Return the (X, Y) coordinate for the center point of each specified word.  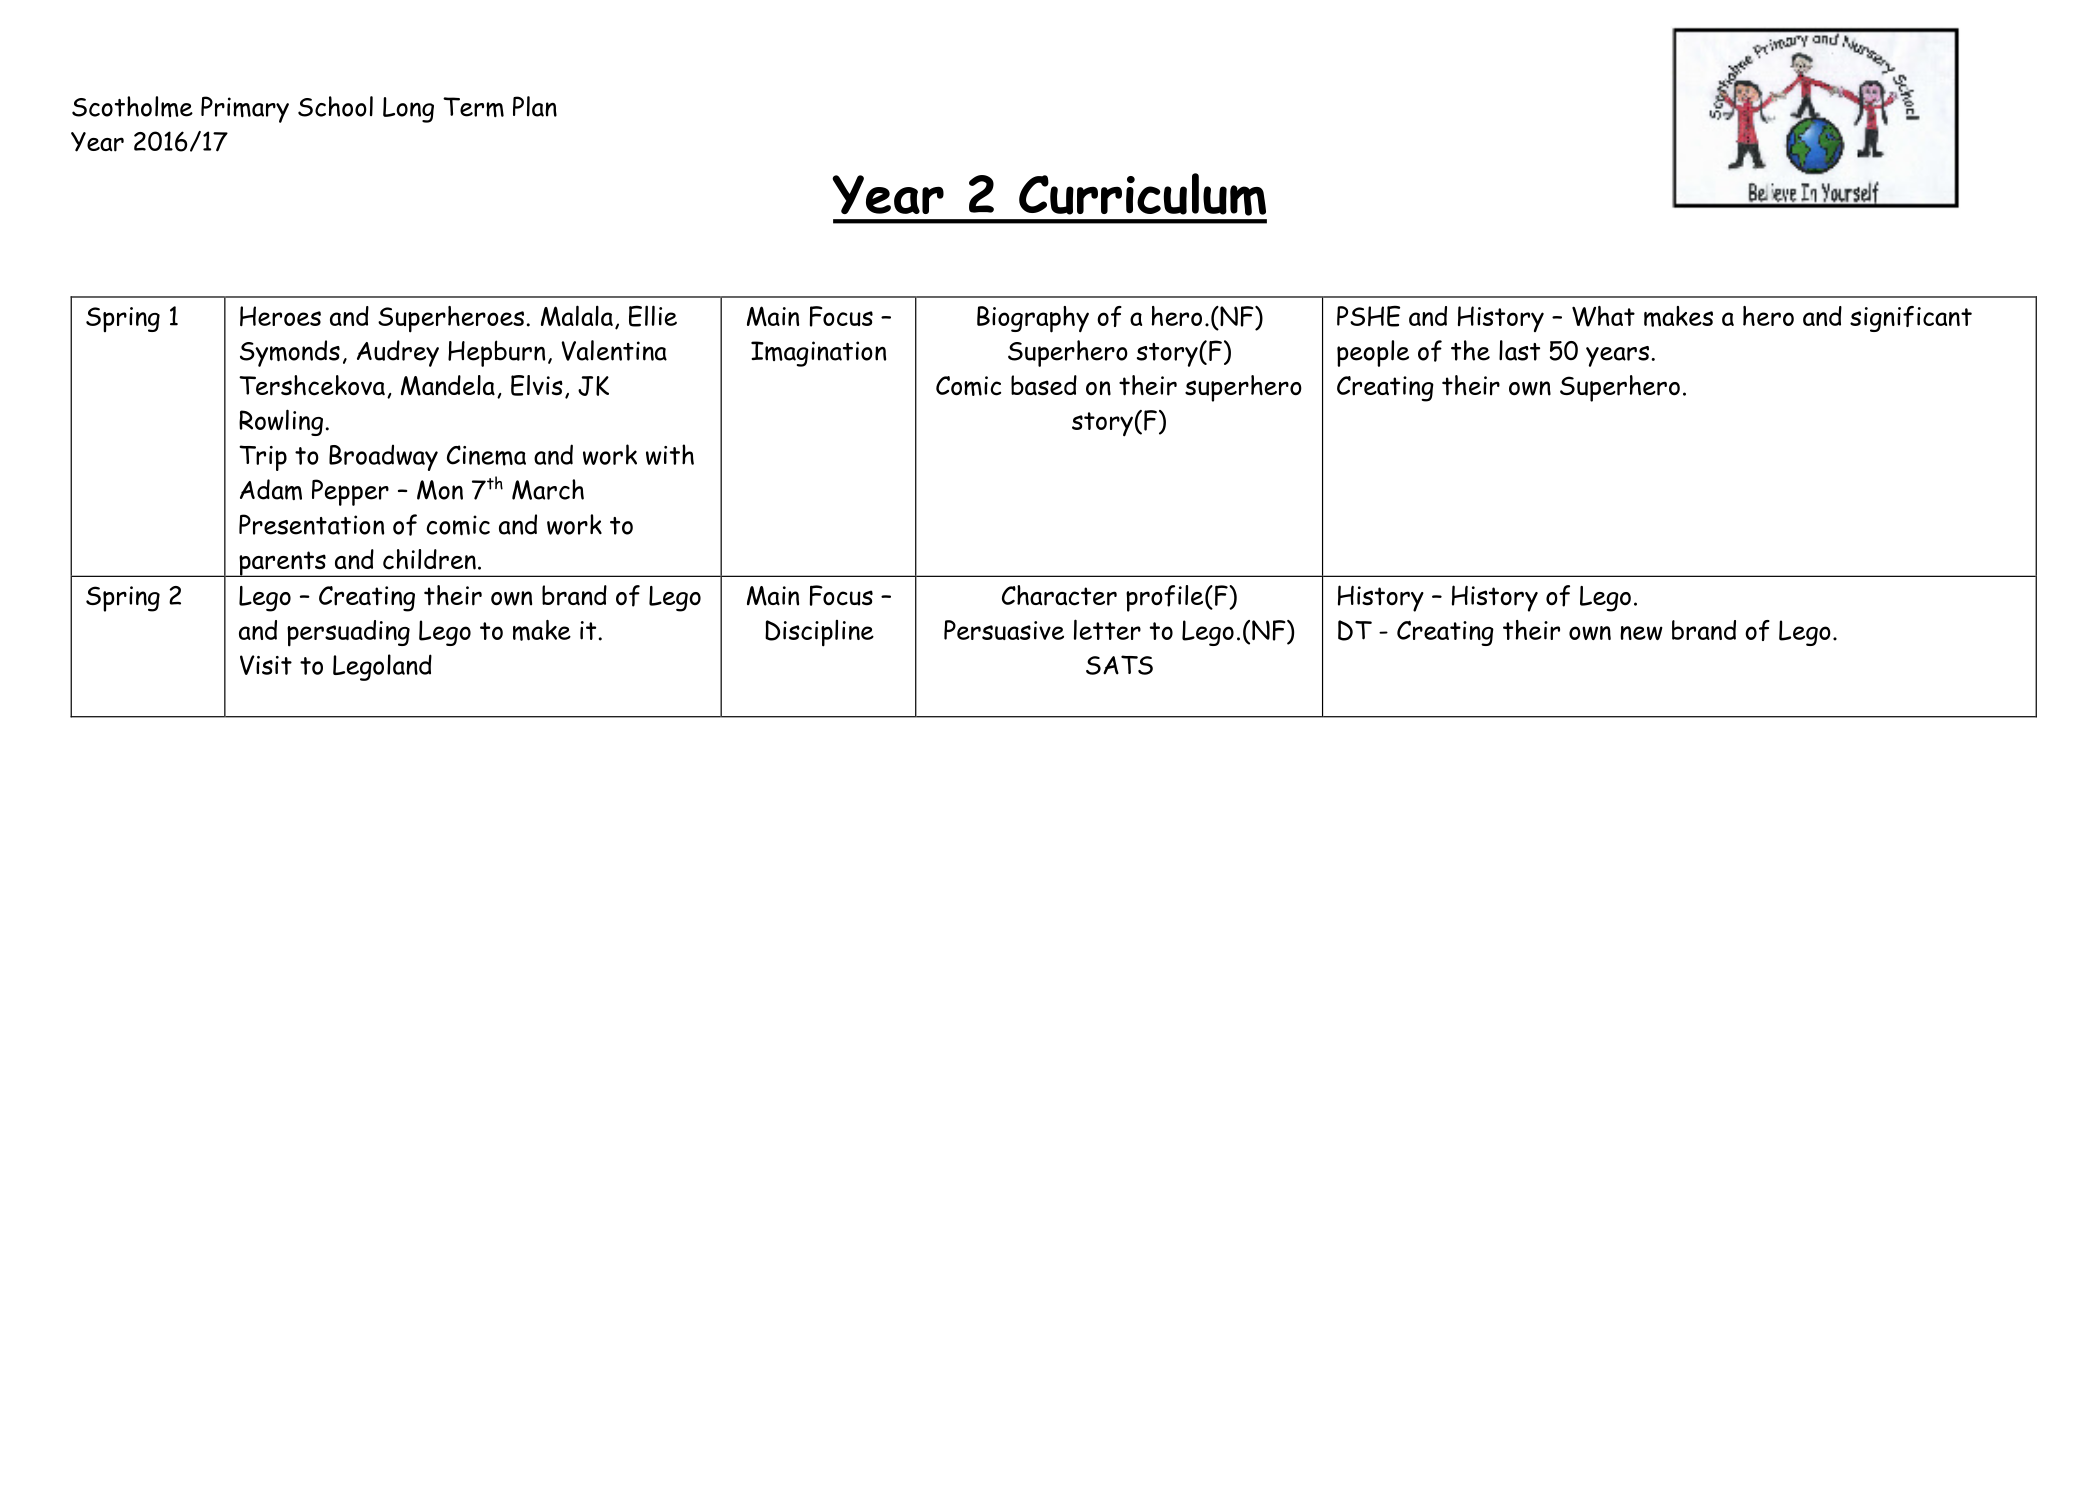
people (1373, 353)
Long (408, 110)
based (1044, 385)
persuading (348, 633)
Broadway (383, 457)
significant (1911, 319)
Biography (1033, 319)
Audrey (398, 353)
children (429, 559)
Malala (577, 315)
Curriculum (1142, 194)
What (1603, 316)
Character (1059, 595)
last (1519, 350)
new (1641, 633)
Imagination (818, 354)
